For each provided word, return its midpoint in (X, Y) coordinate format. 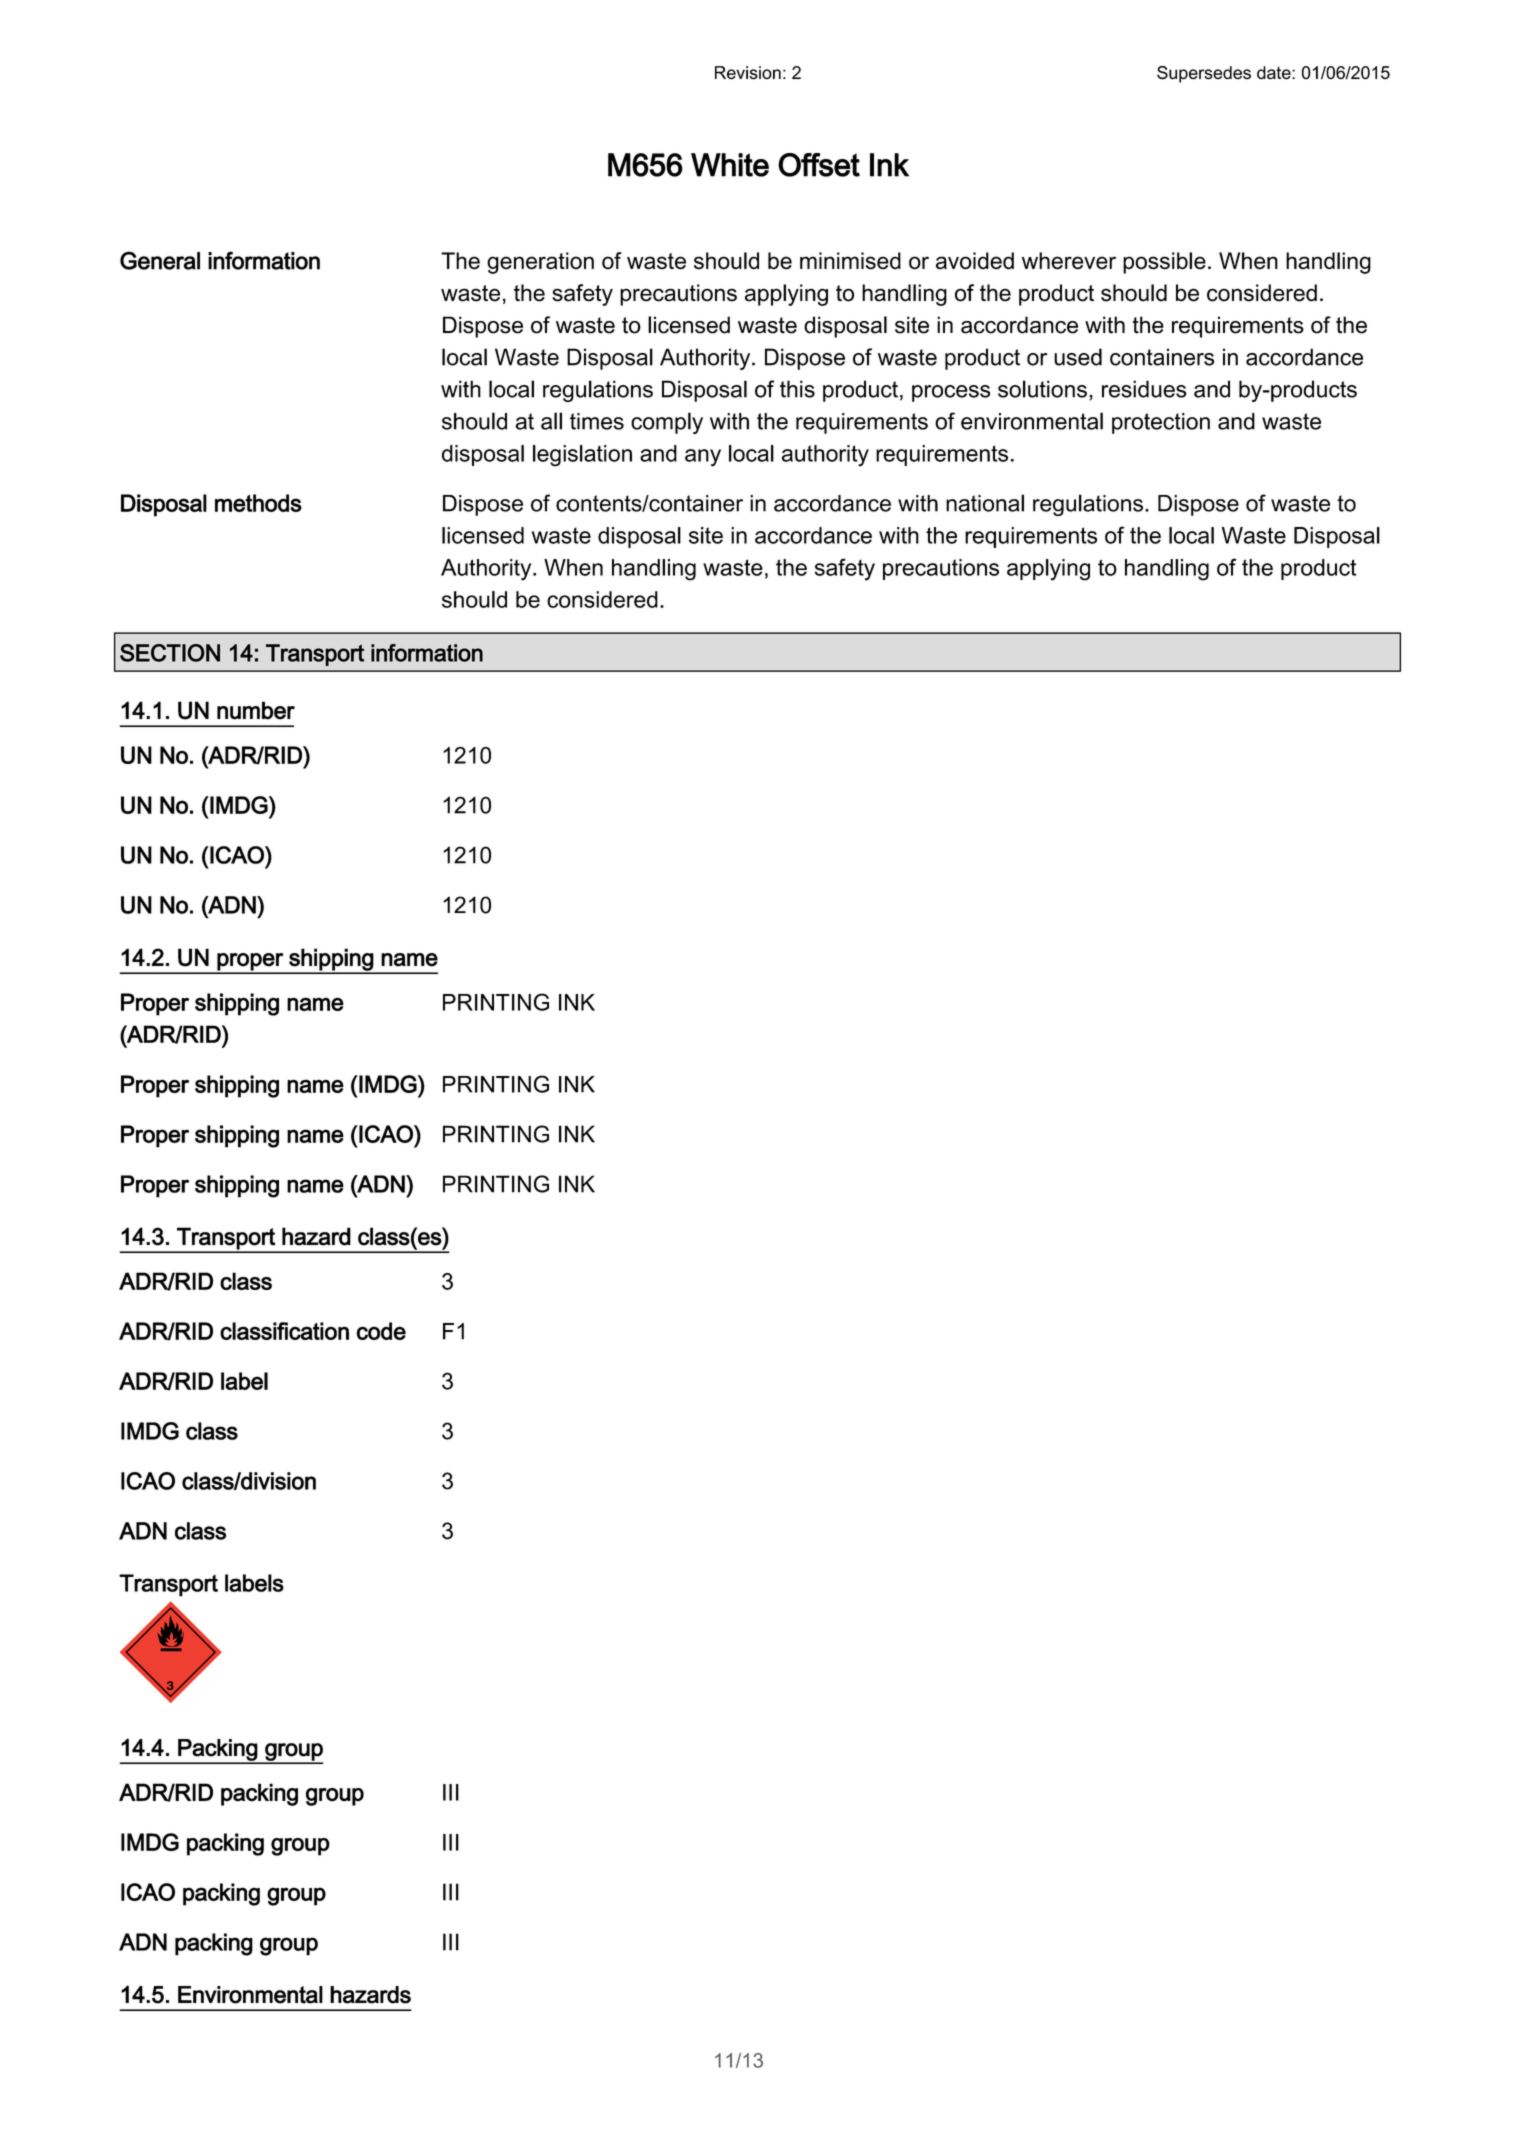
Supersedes (1204, 74)
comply (667, 423)
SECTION (170, 653)
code (381, 1331)
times (597, 421)
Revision (748, 73)
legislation (582, 456)
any (703, 458)
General (160, 260)
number (256, 710)
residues (1144, 389)
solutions (1042, 389)
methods (258, 503)
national (985, 503)
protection (1161, 423)
